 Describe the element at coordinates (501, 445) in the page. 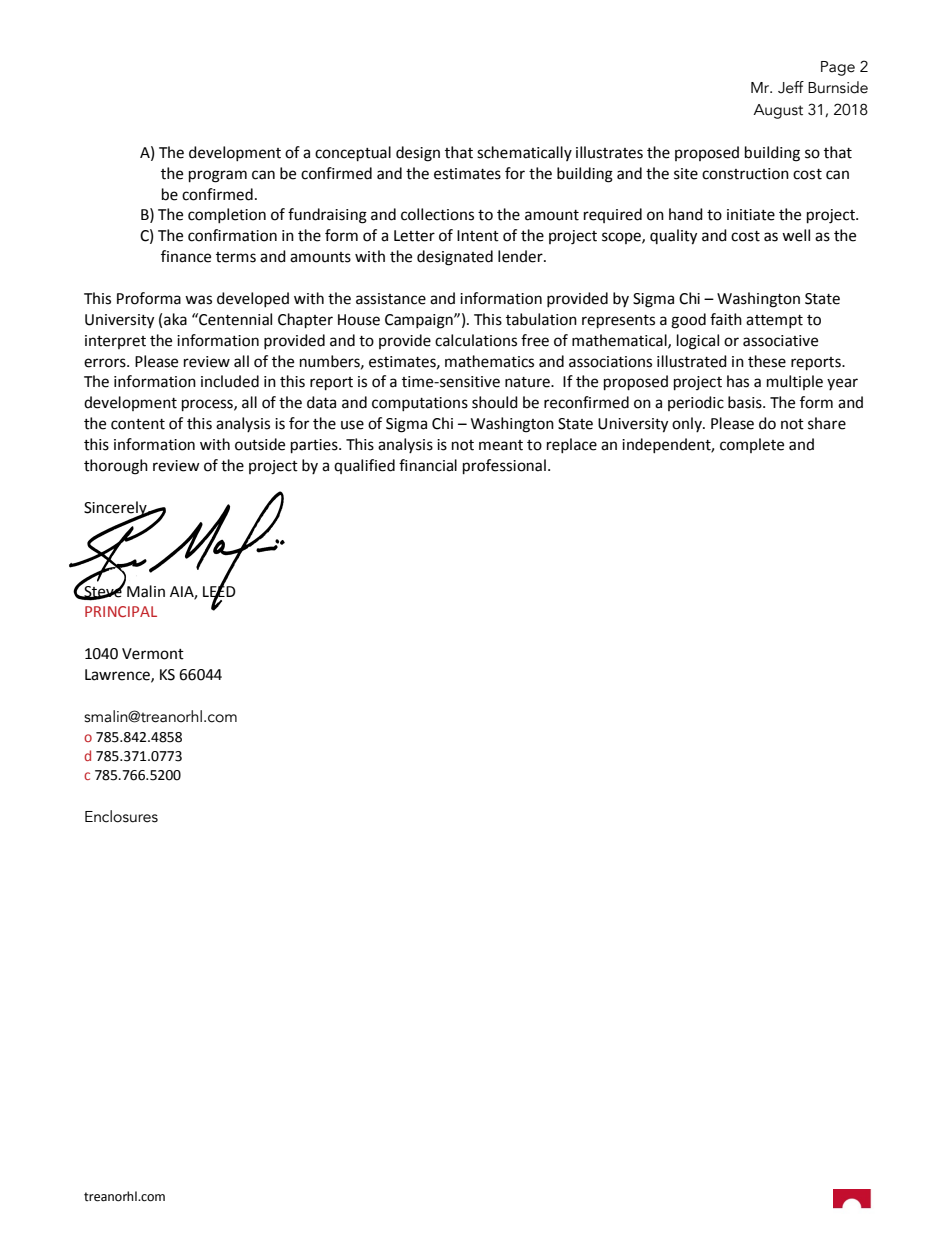

I see `meant` at that location.
